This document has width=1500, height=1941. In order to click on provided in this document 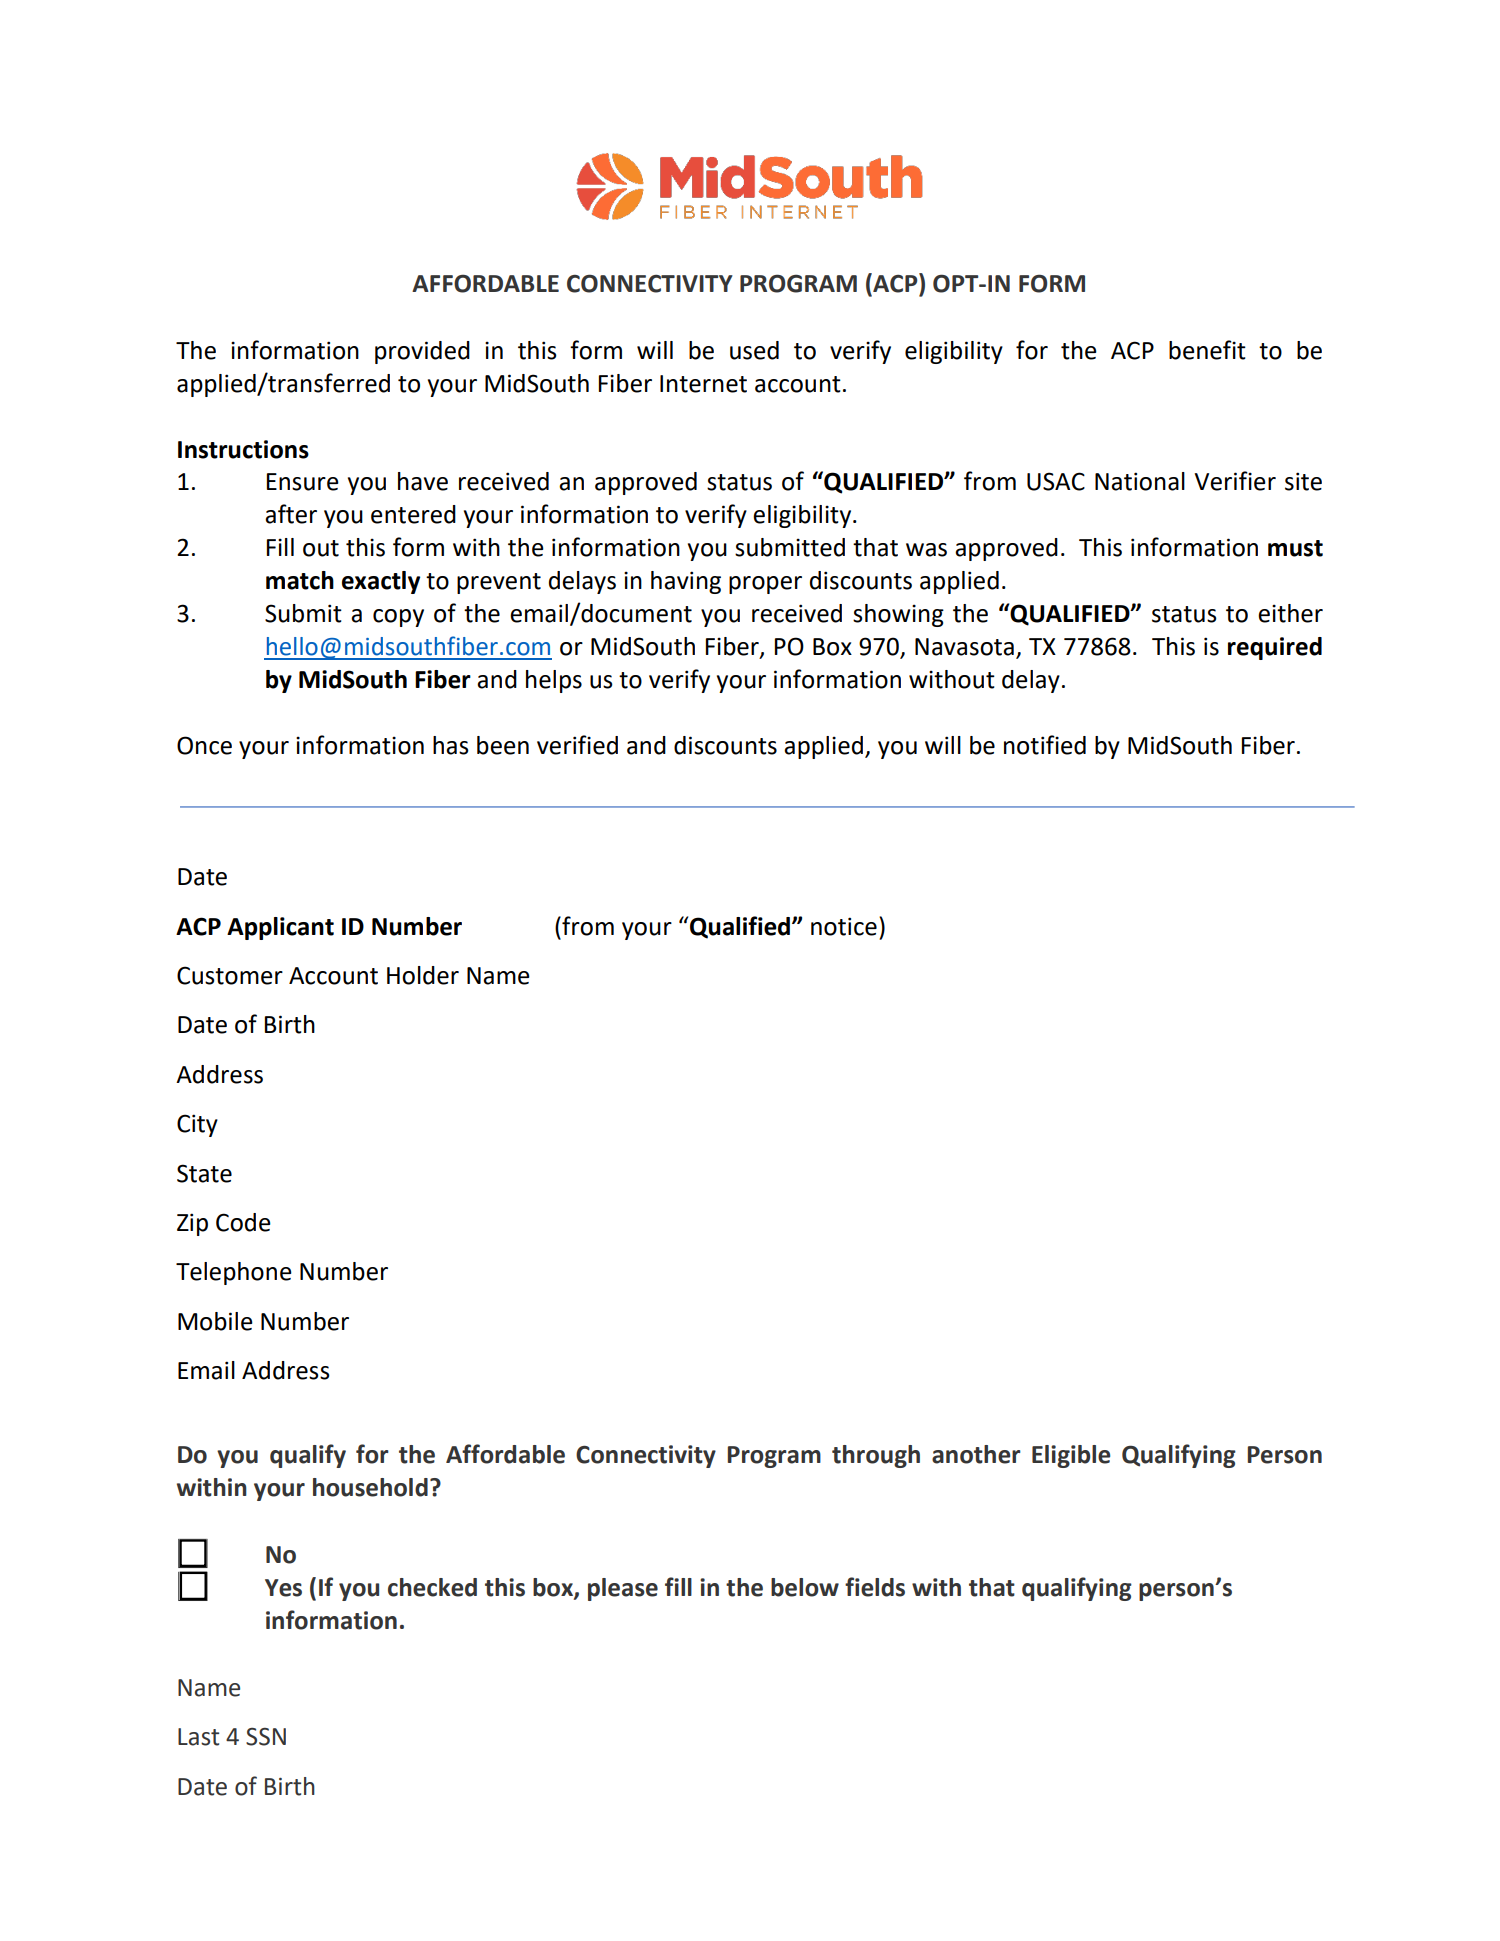, I will do `click(422, 352)`.
